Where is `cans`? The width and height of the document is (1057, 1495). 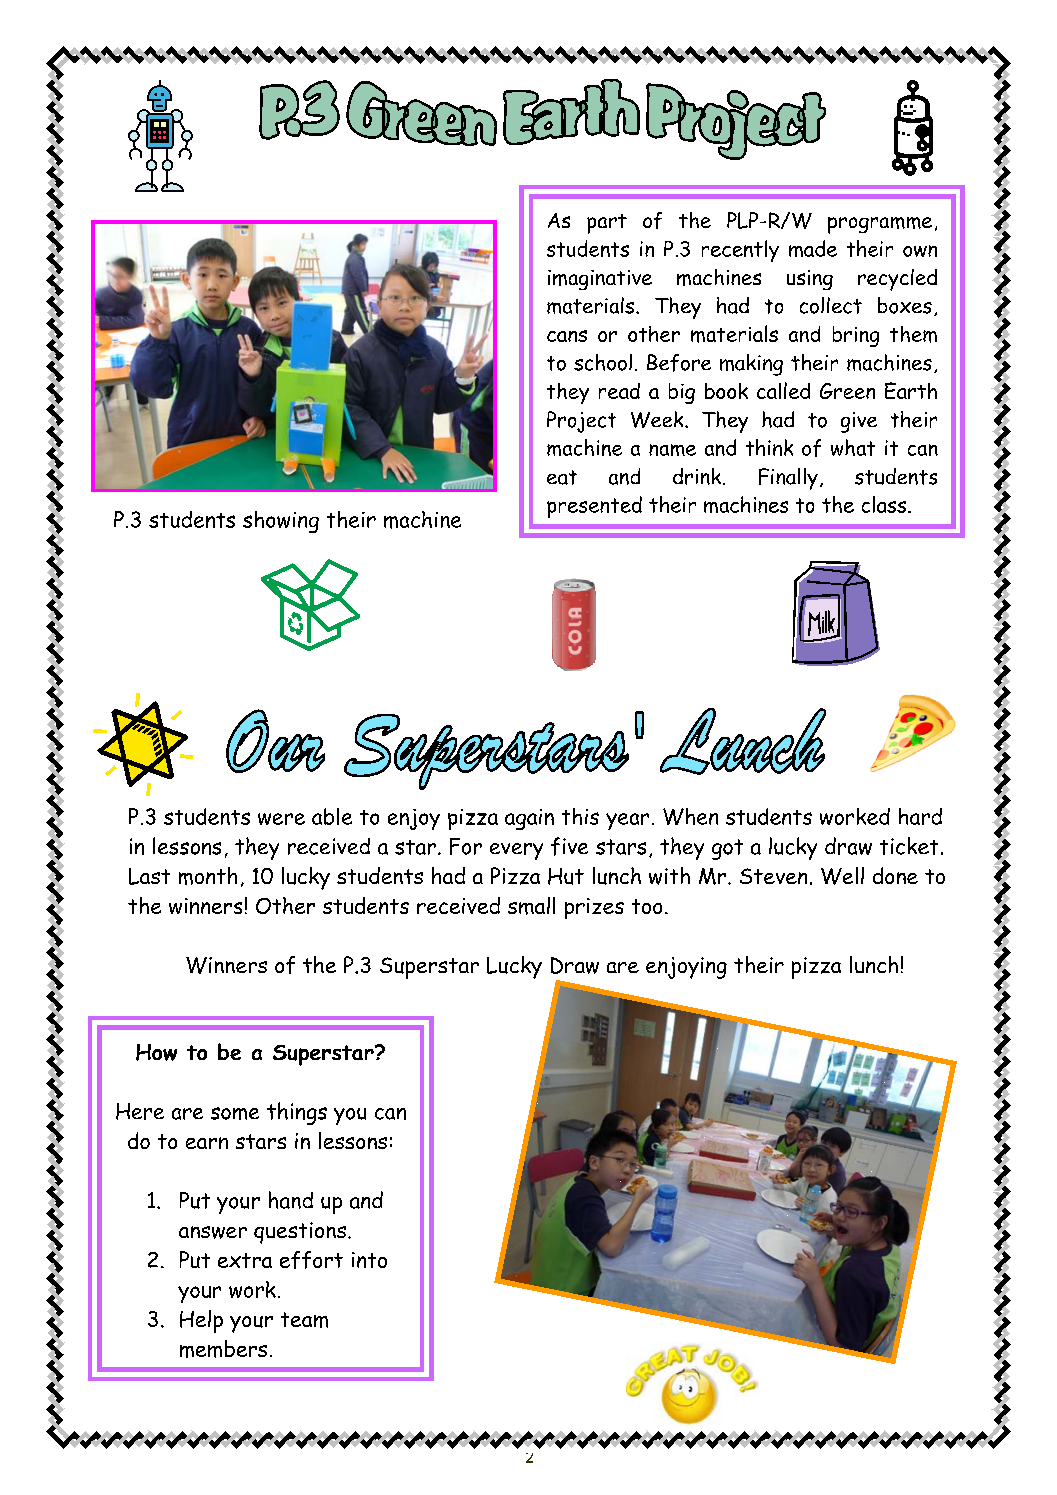
cans is located at coordinates (567, 336).
